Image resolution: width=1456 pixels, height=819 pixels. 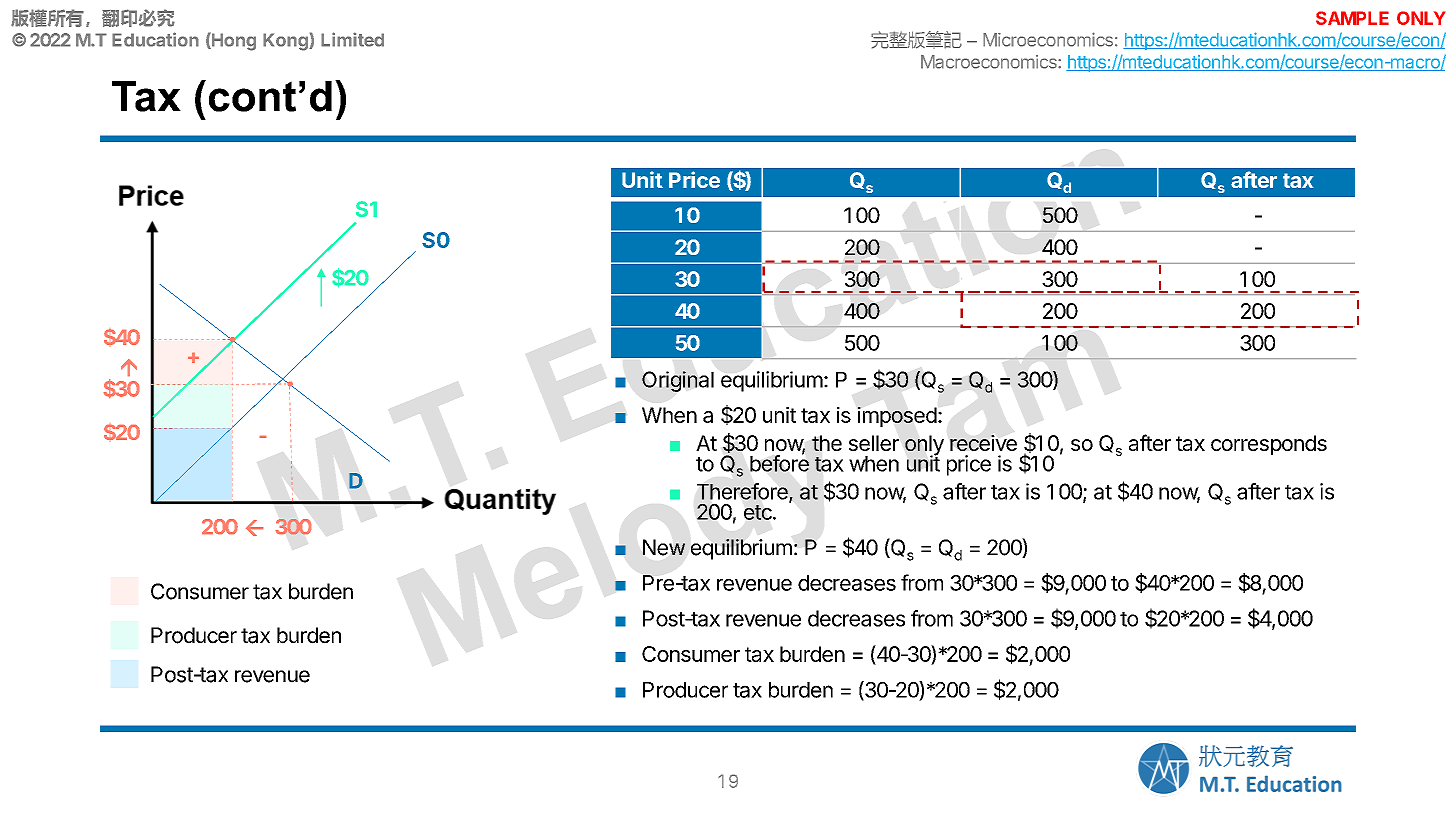 What do you see at coordinates (743, 492) in the screenshot?
I see `Therefore` at bounding box center [743, 492].
